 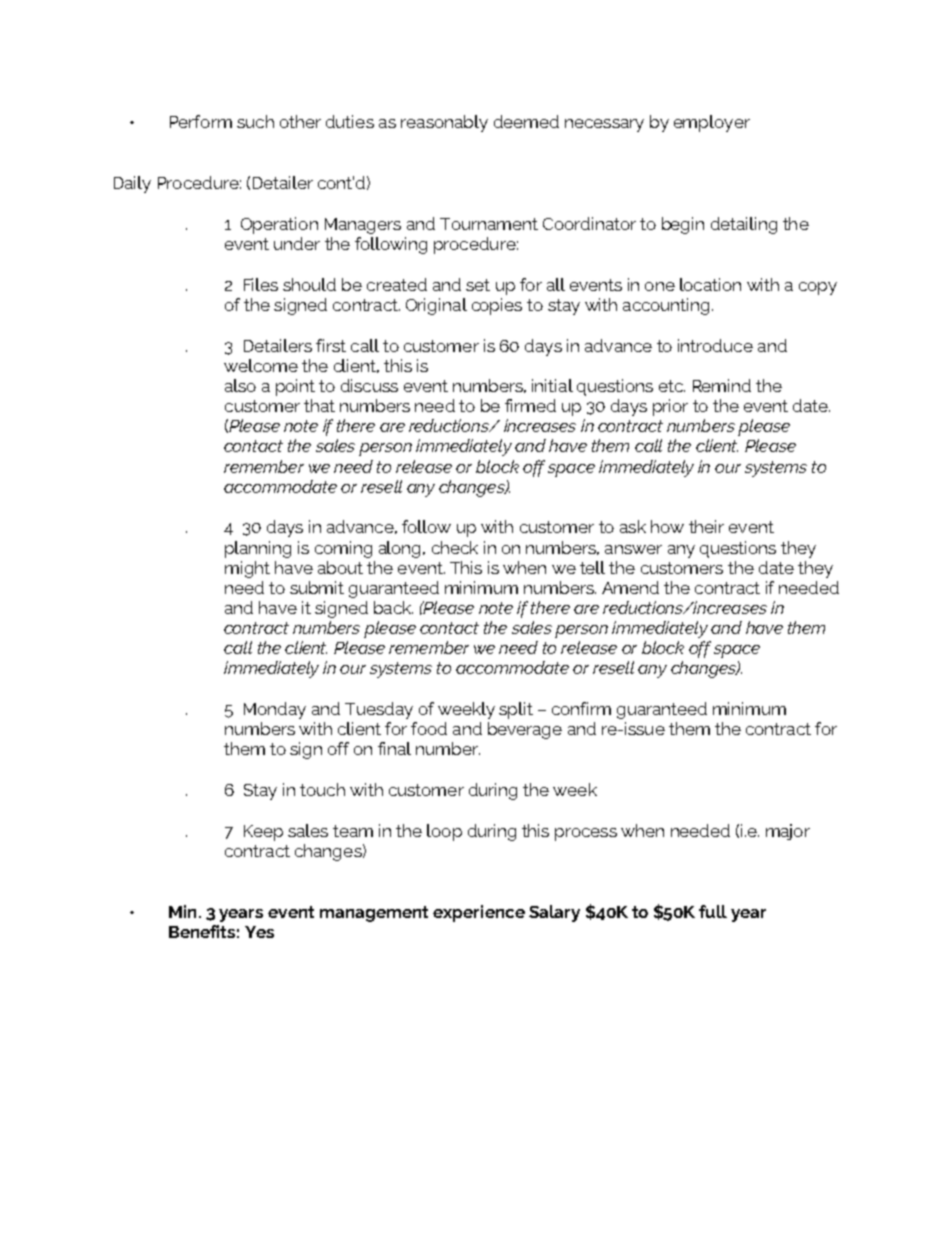 What do you see at coordinates (455, 547) in the image?
I see `check` at bounding box center [455, 547].
